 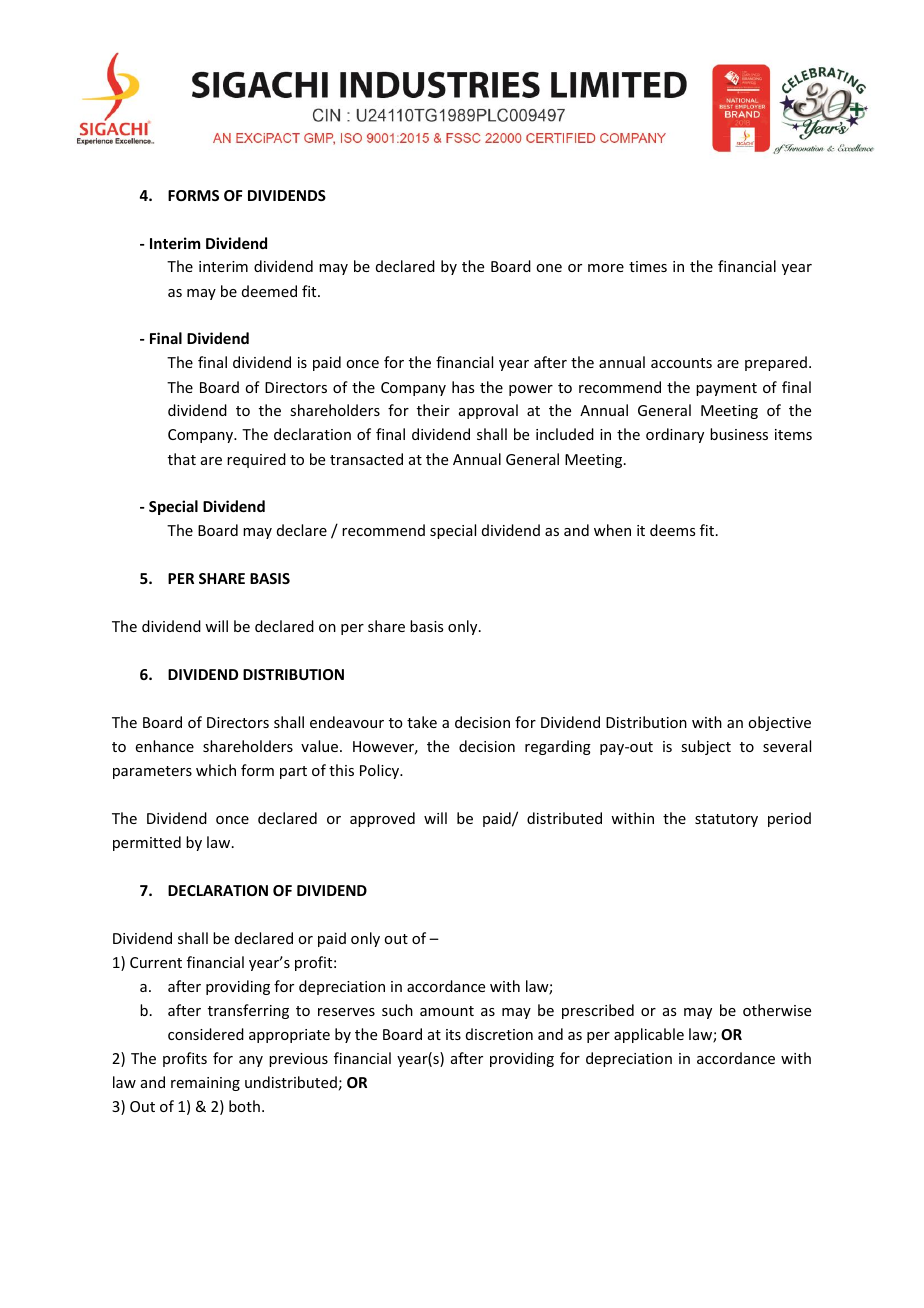 What do you see at coordinates (205, 1084) in the screenshot?
I see `remaining` at bounding box center [205, 1084].
